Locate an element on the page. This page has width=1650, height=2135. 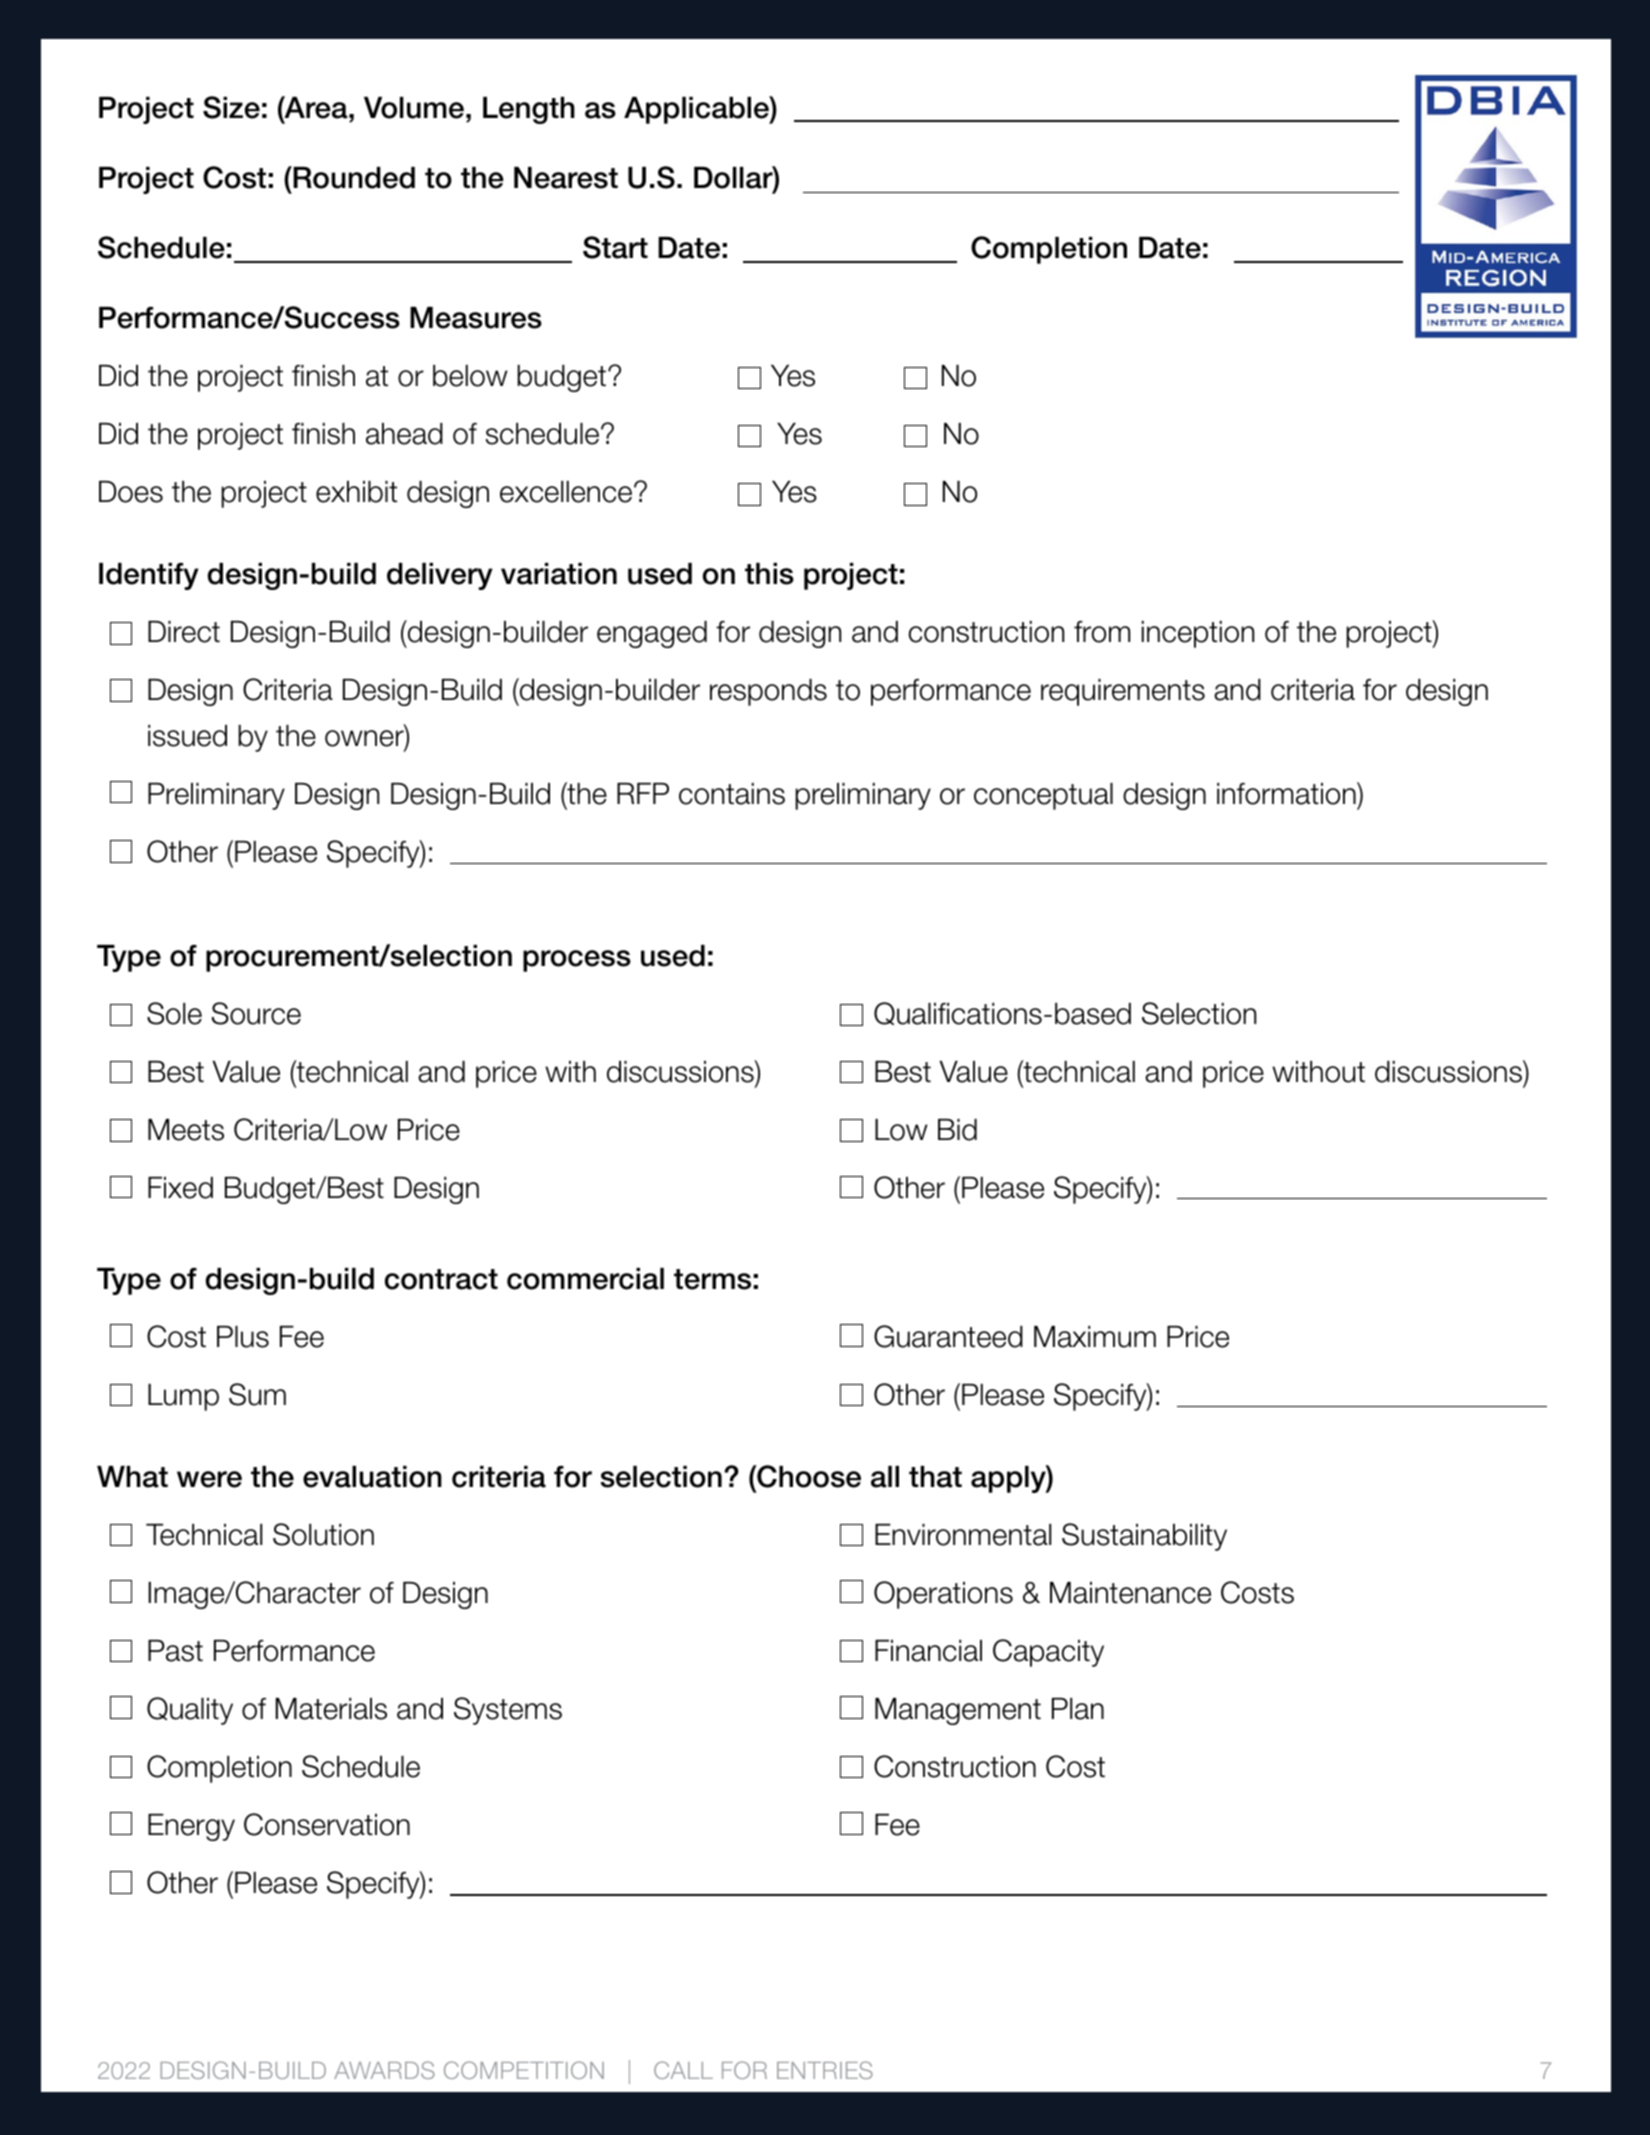
contains is located at coordinates (732, 794).
